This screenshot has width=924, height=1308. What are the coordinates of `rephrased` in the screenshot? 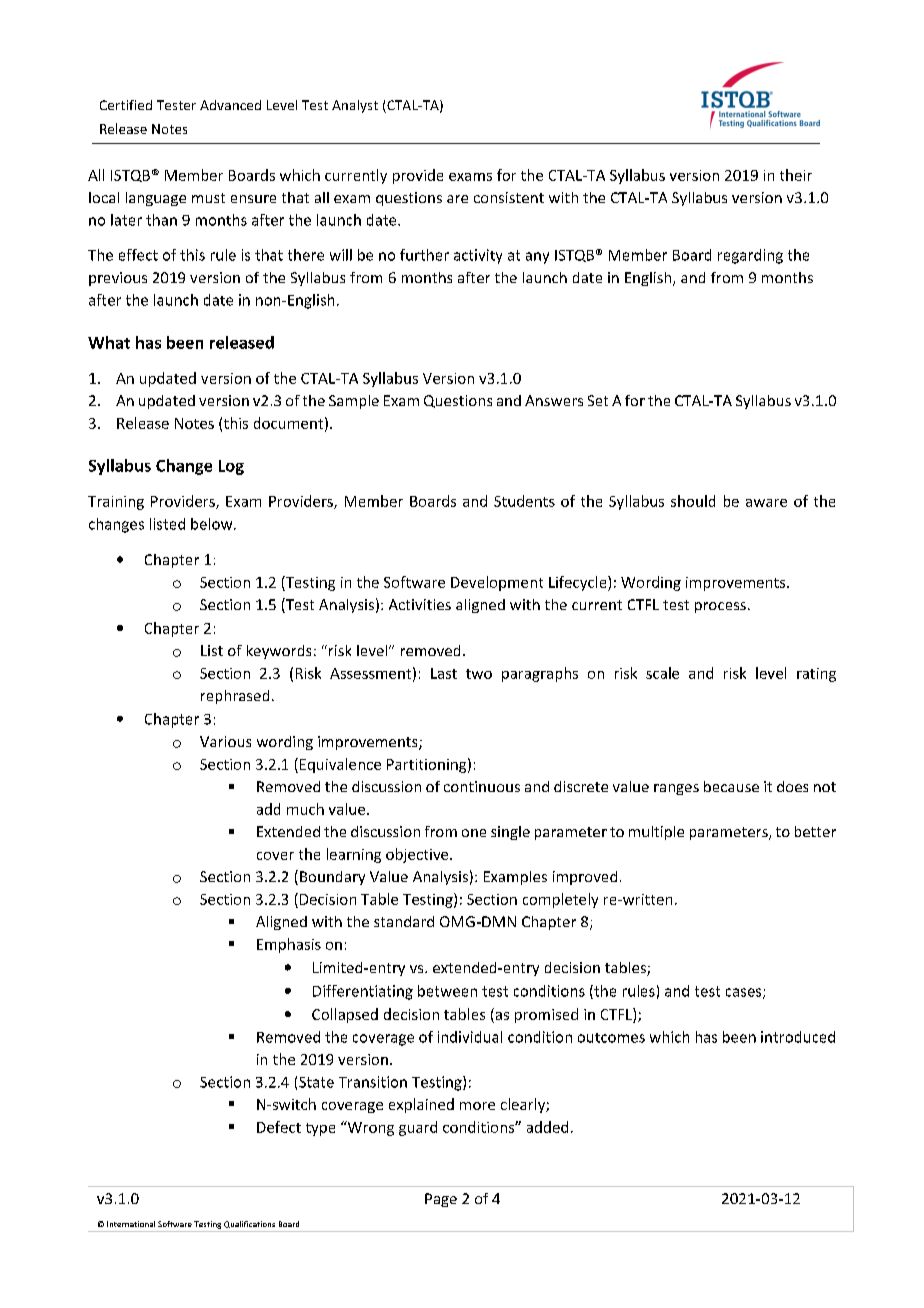 It's located at (235, 697).
